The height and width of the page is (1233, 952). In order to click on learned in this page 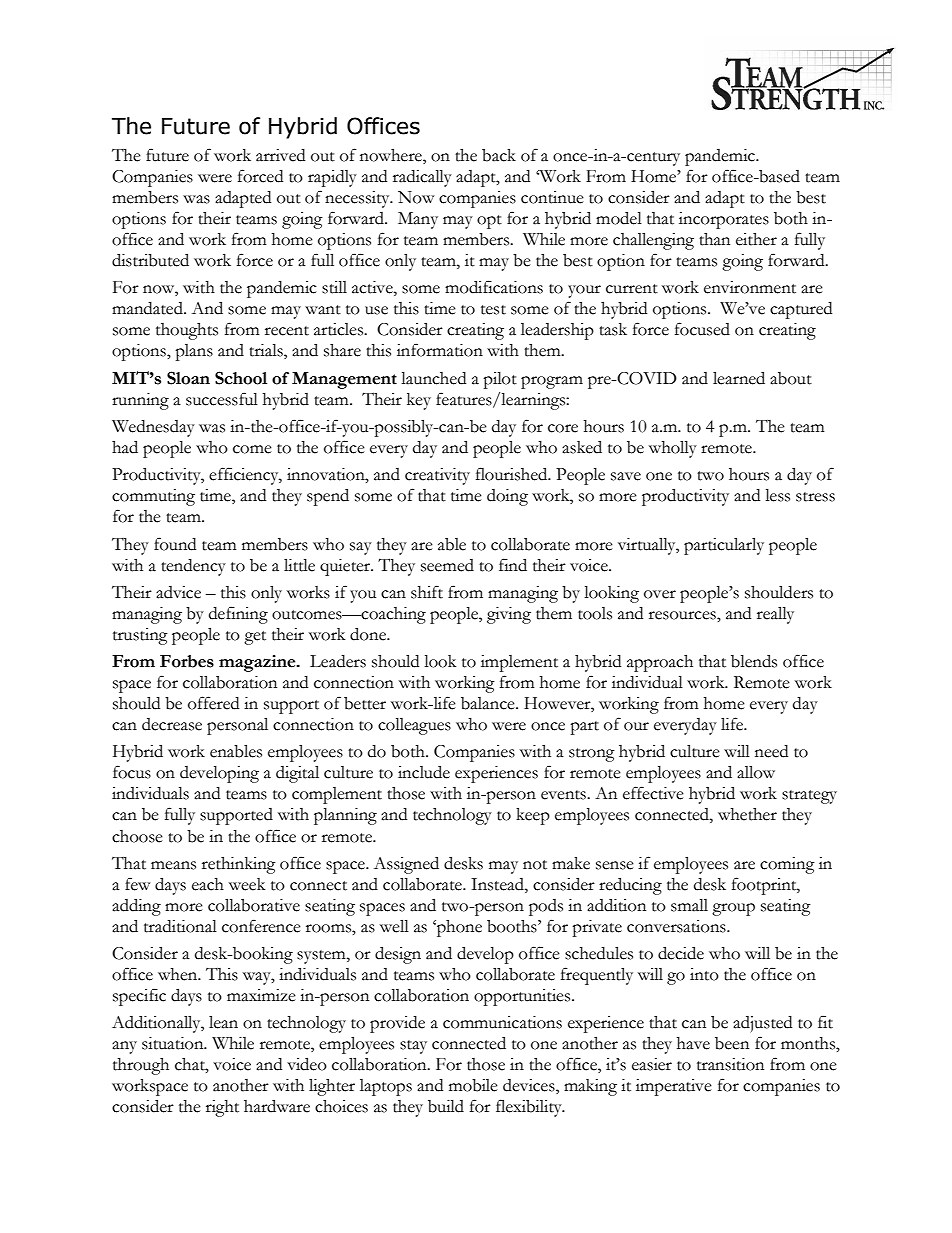, I will do `click(739, 378)`.
